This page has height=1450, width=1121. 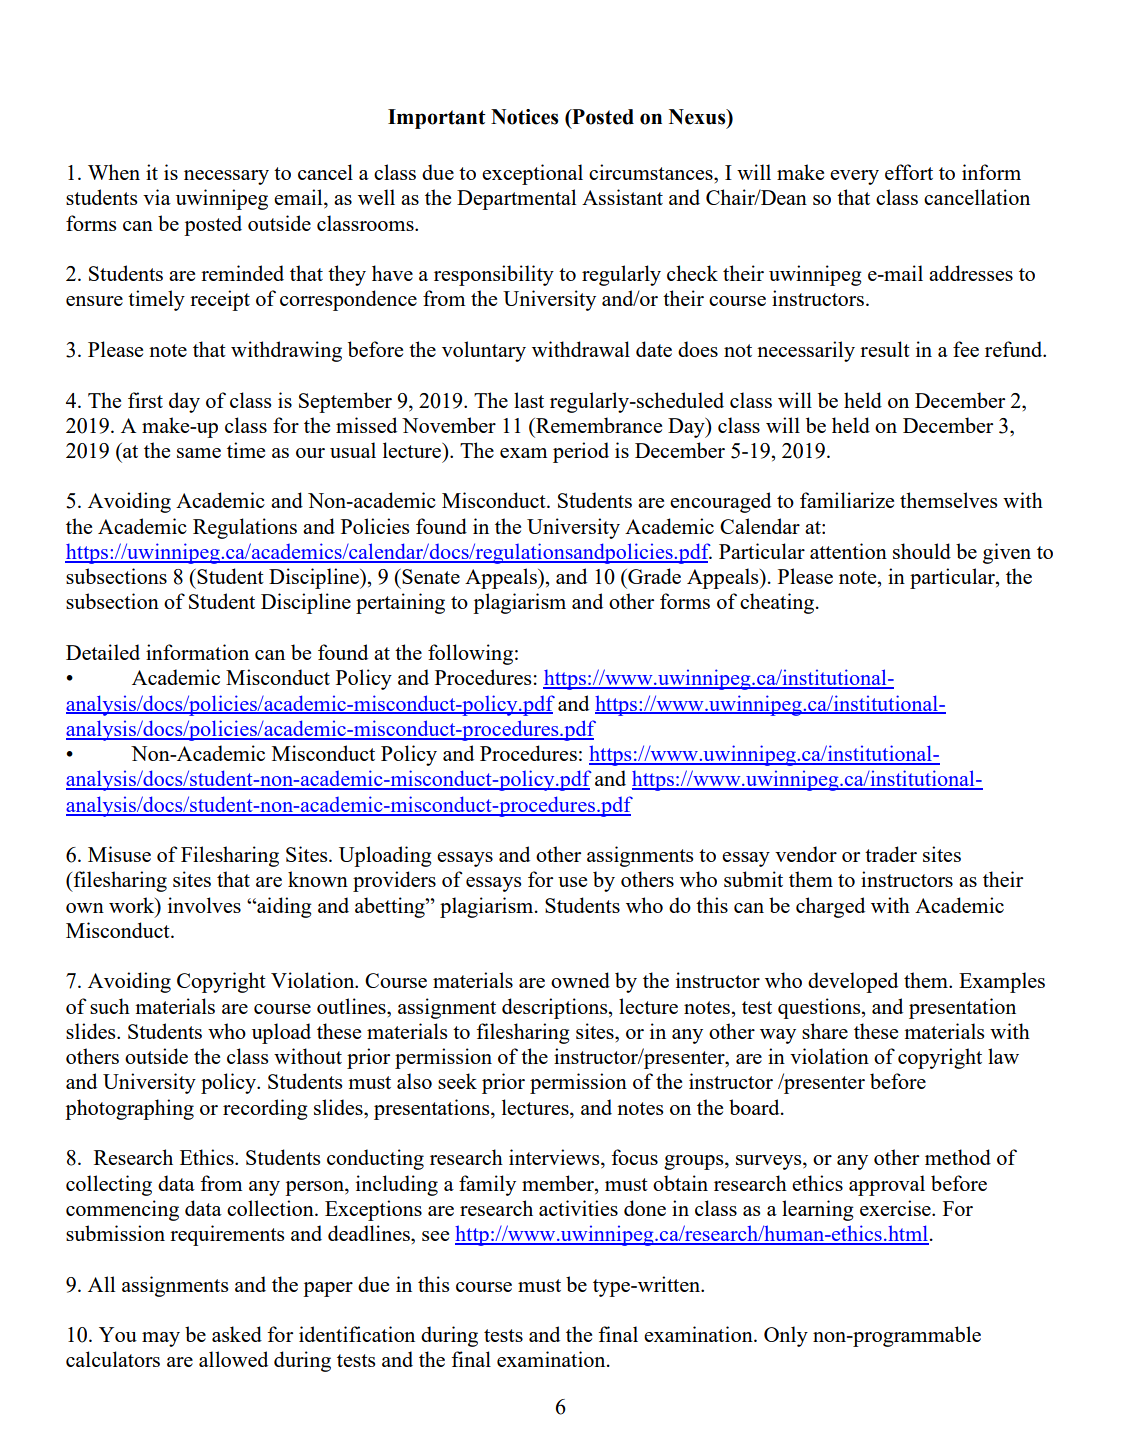 I want to click on necessary, so click(x=226, y=177).
